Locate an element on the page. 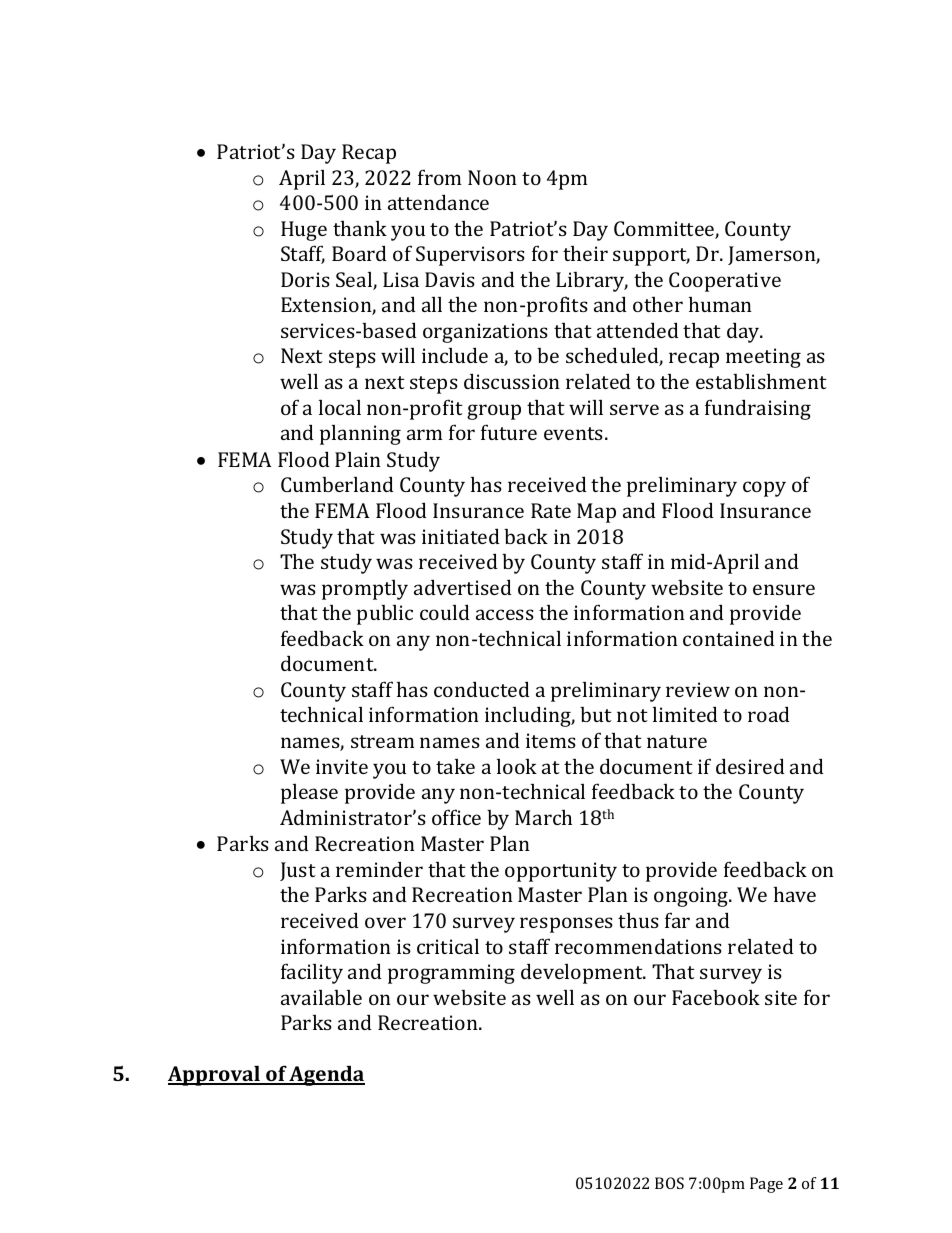  desired is located at coordinates (750, 766).
